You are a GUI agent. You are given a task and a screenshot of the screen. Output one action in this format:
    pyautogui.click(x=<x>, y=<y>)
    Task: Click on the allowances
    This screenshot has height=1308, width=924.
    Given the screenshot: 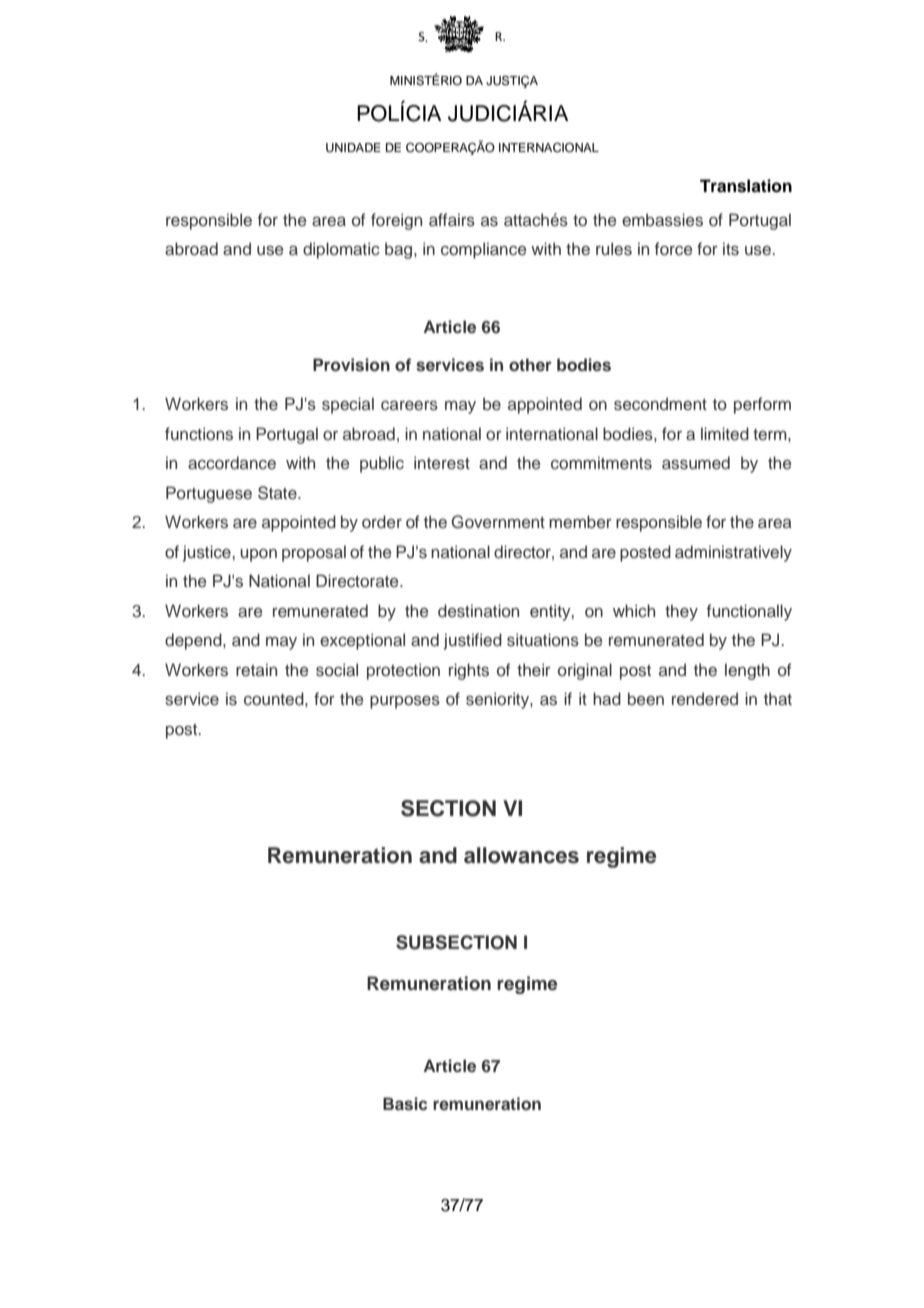 What is the action you would take?
    pyautogui.click(x=521, y=855)
